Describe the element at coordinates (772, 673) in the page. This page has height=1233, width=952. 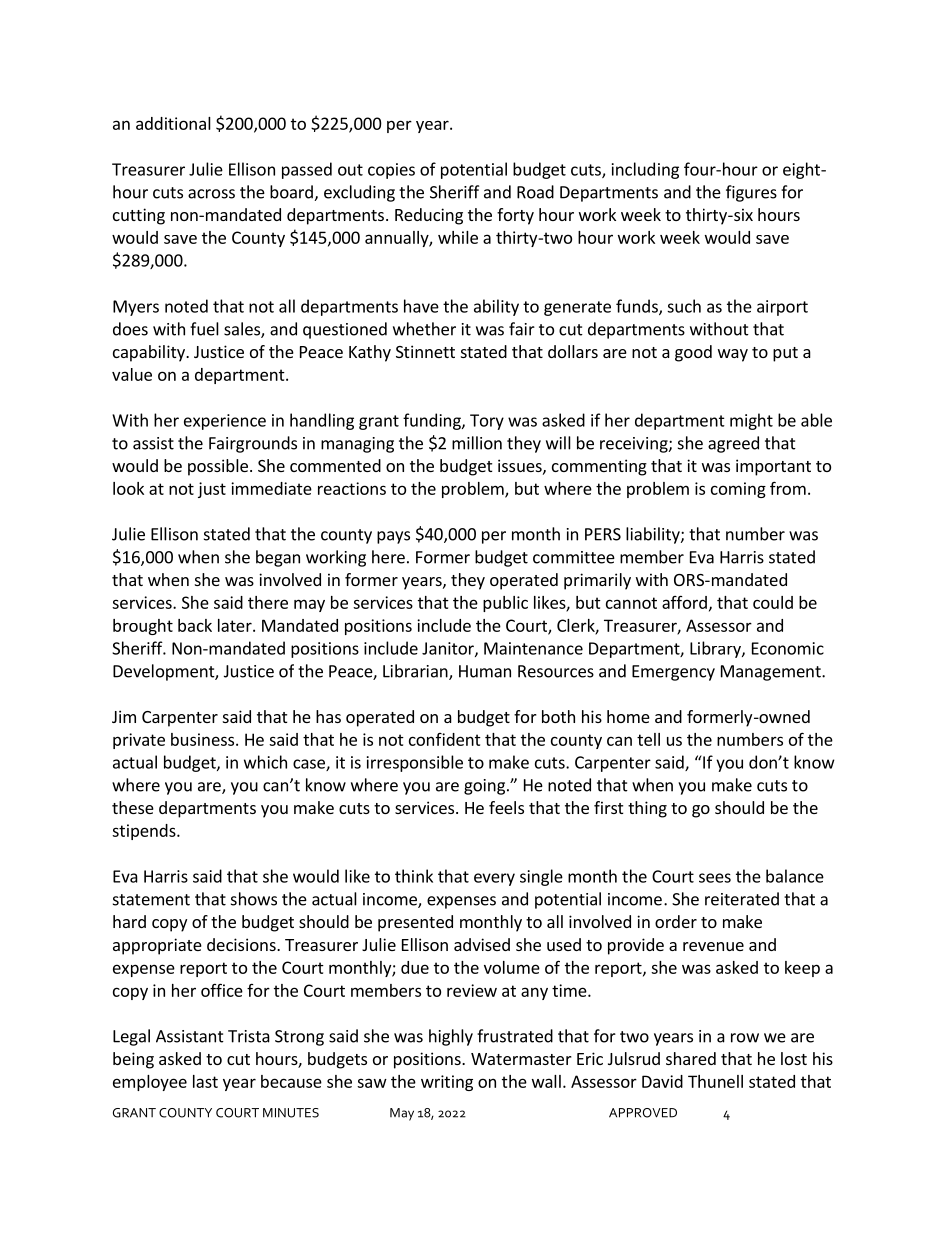
I see `Management` at that location.
